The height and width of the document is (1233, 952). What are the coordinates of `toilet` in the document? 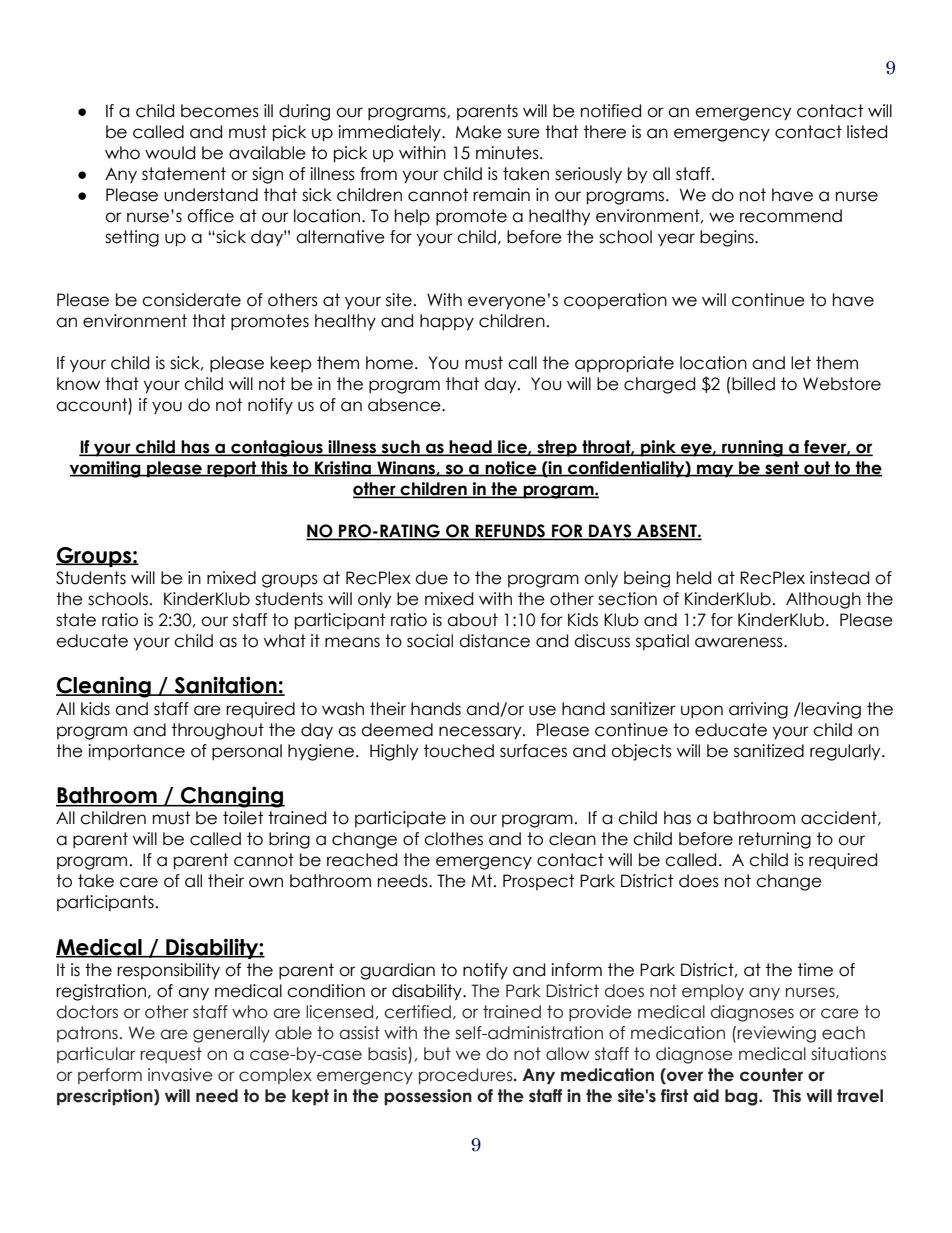 It's located at (243, 818).
